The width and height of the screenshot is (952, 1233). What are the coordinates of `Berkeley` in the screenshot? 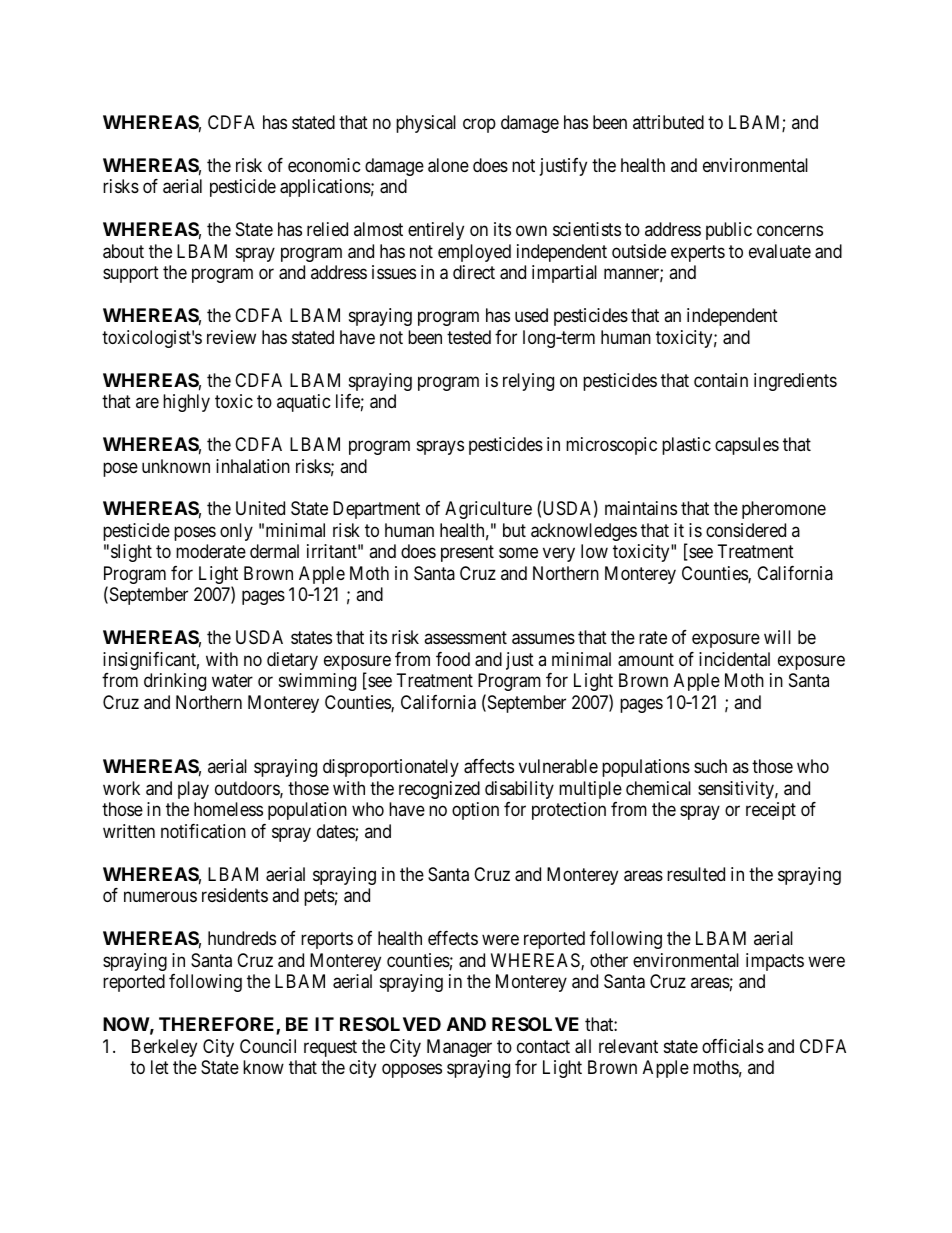 It's located at (164, 1048).
